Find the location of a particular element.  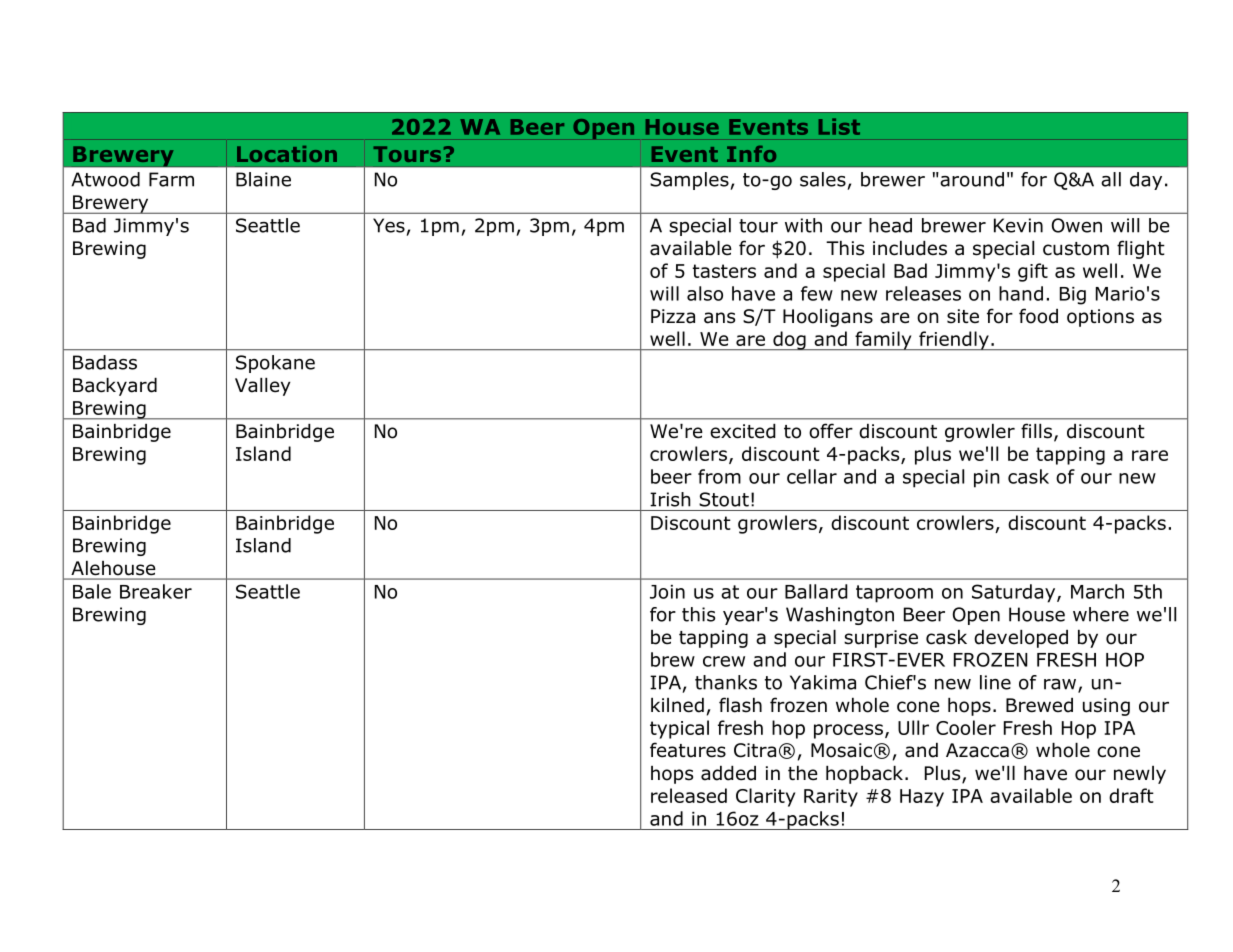

from is located at coordinates (719, 476).
